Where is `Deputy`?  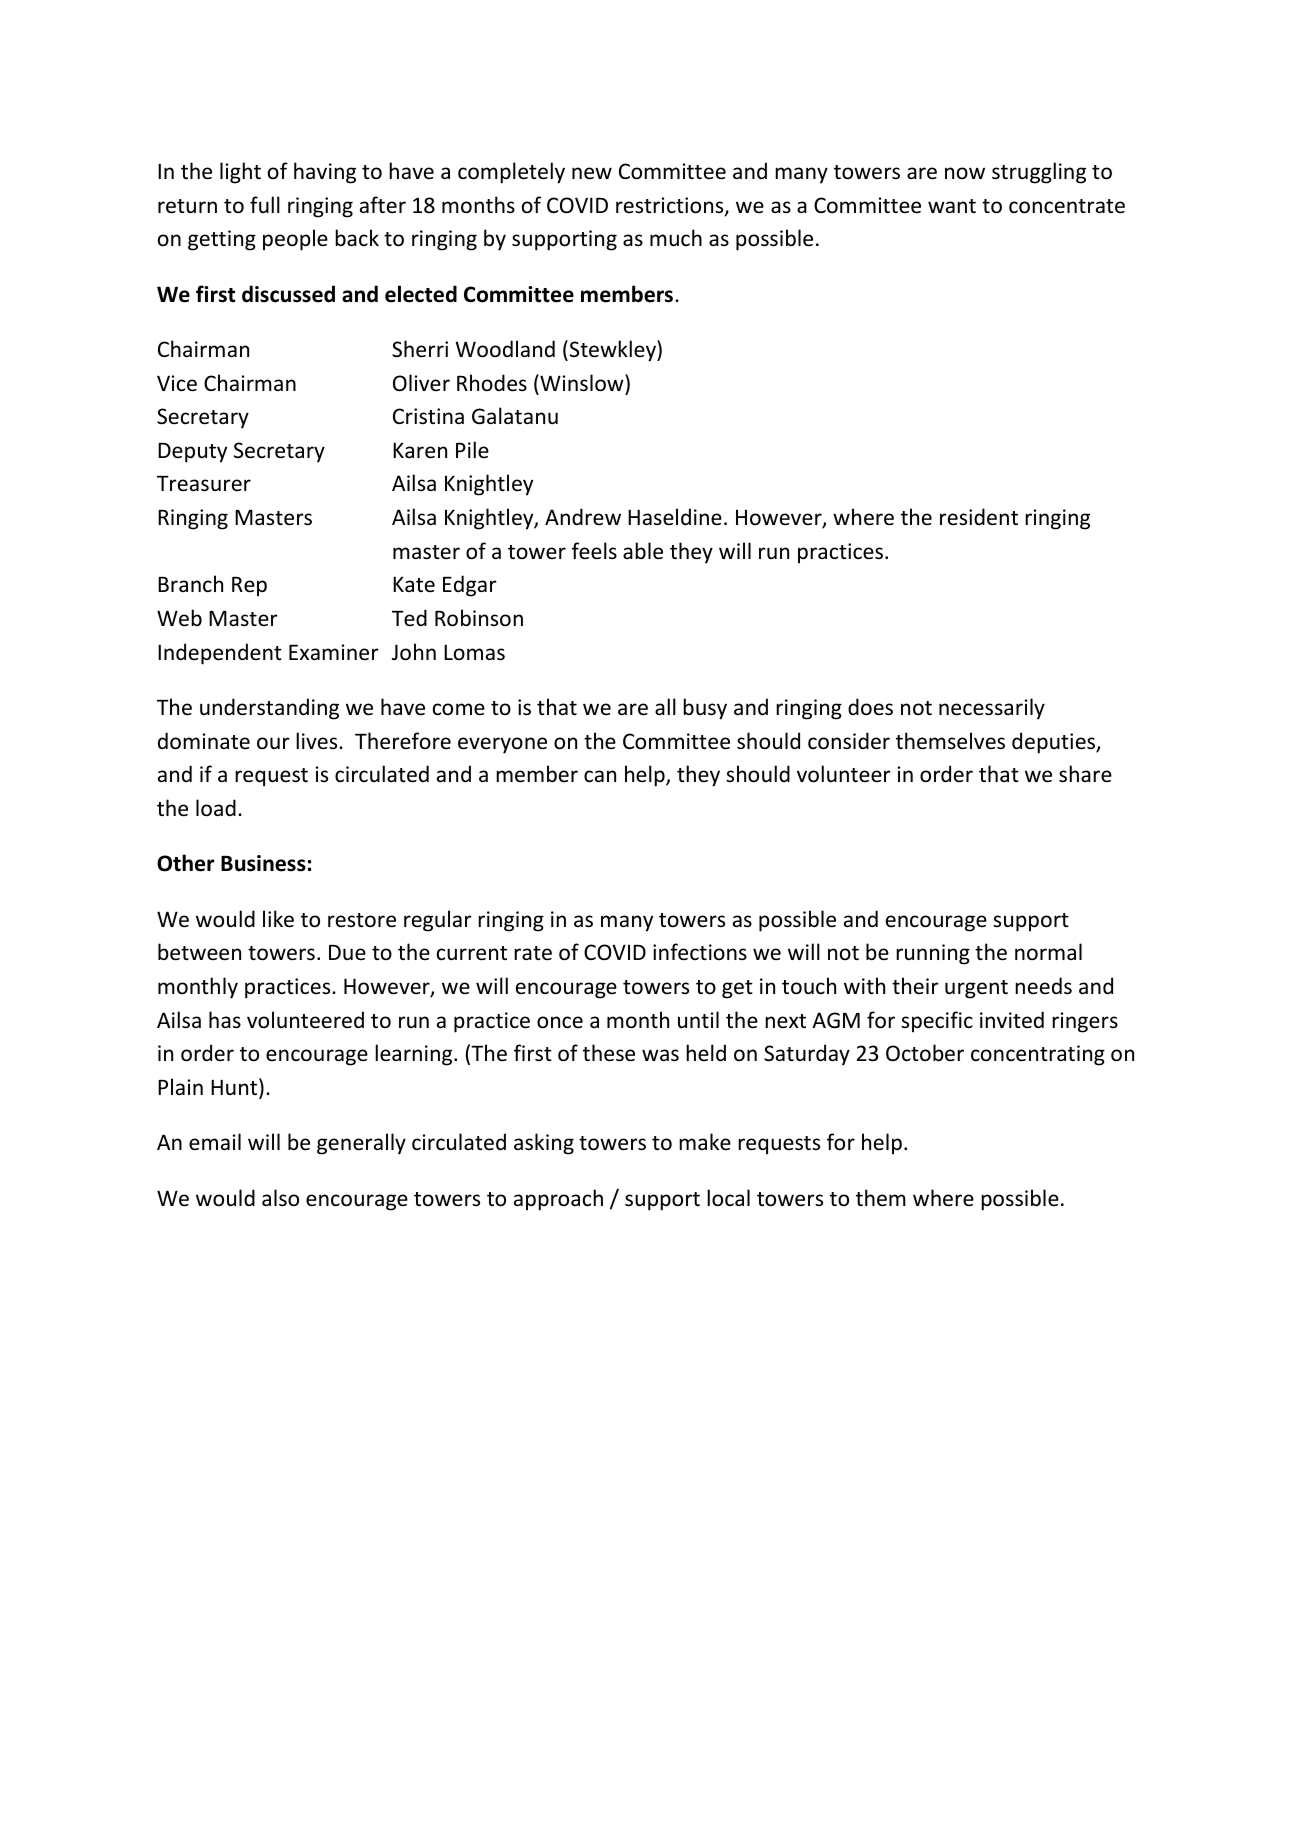 Deputy is located at coordinates (192, 453).
